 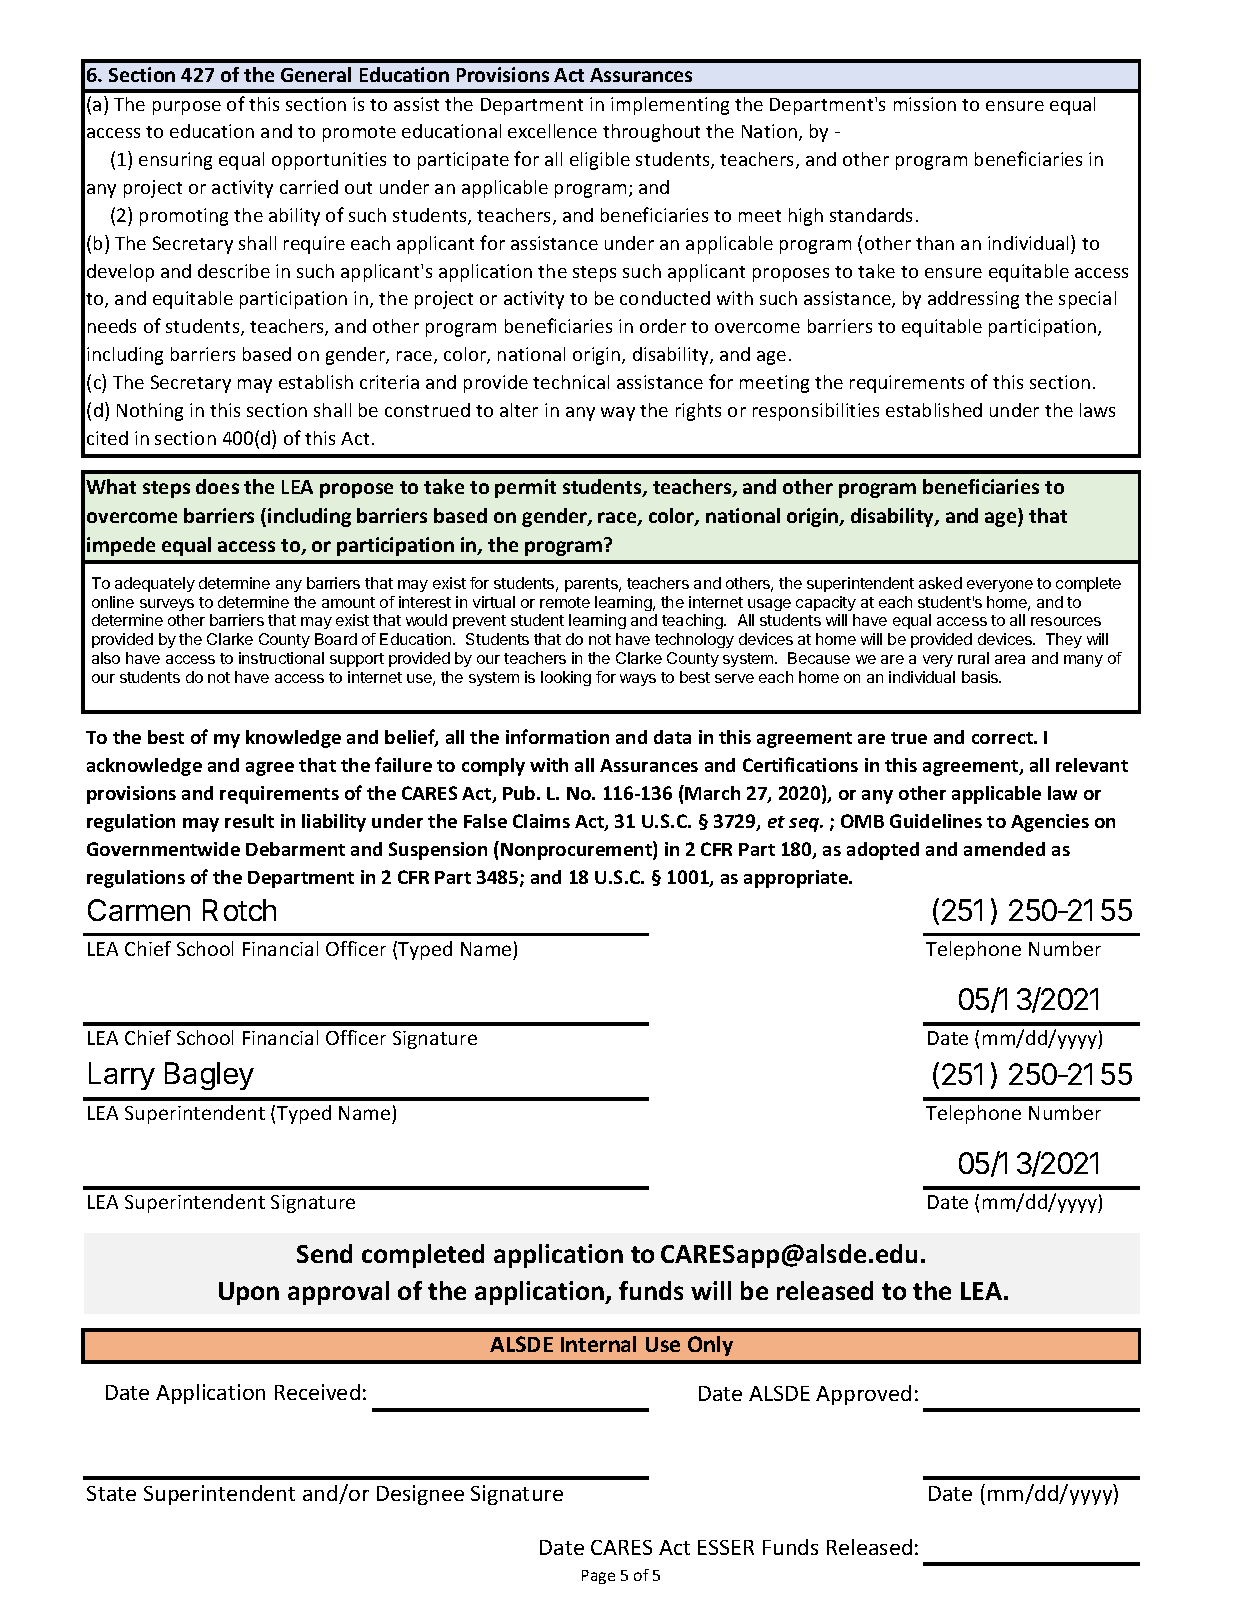 What do you see at coordinates (187, 108) in the screenshot?
I see `purpose` at bounding box center [187, 108].
